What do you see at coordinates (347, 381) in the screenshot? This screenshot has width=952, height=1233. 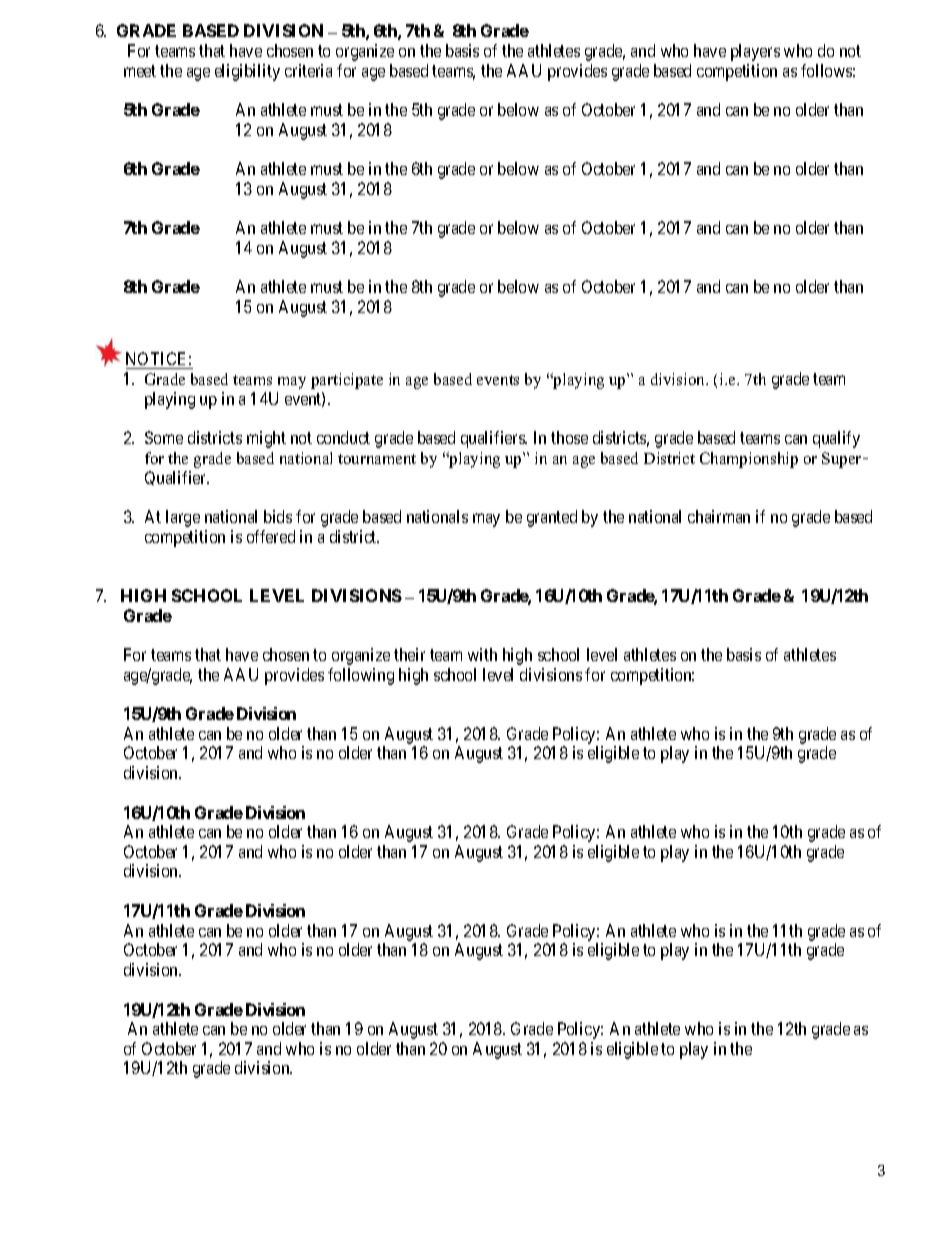 I see `participate` at bounding box center [347, 381].
